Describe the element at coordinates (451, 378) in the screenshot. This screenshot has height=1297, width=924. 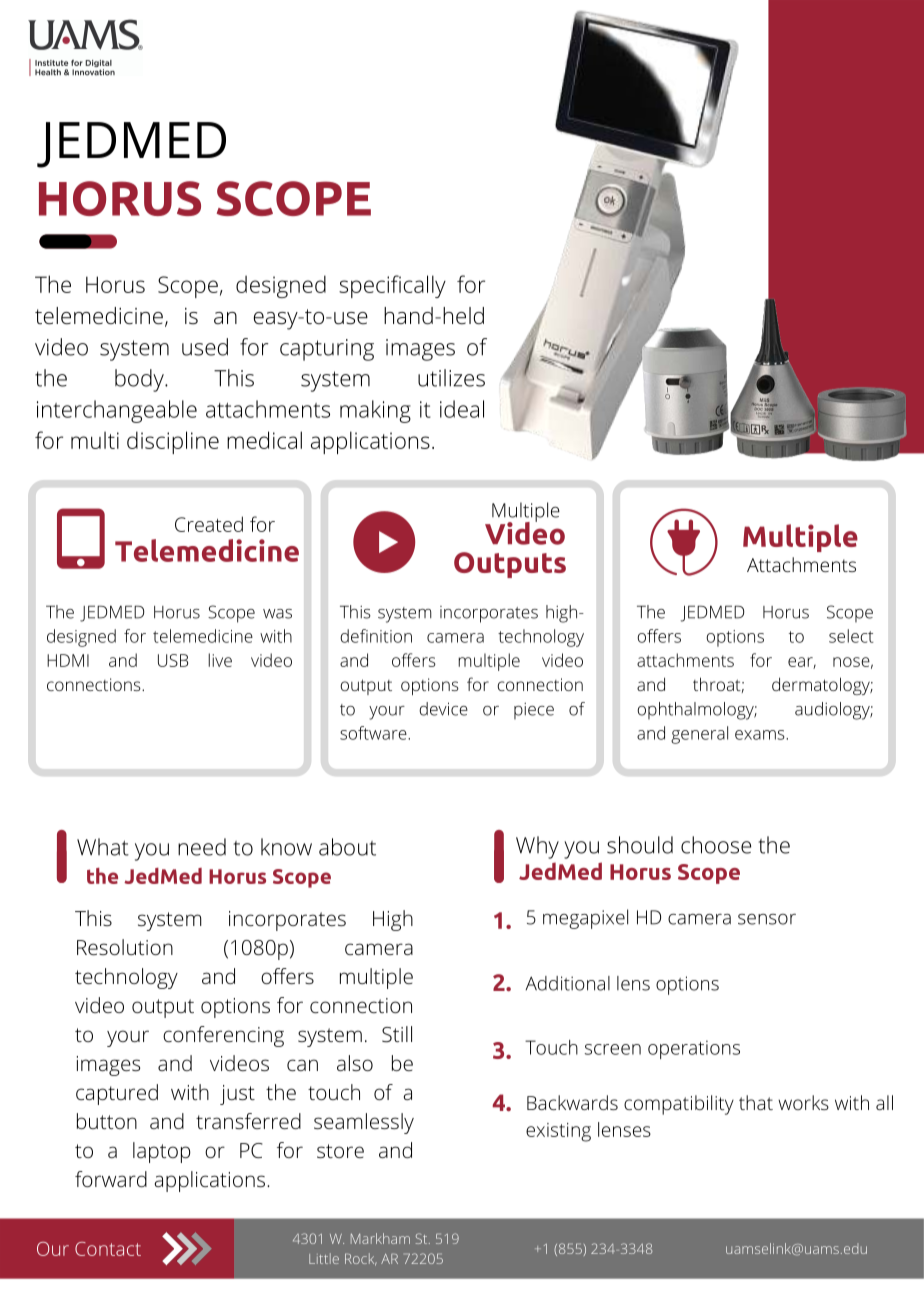
I see `utilizes` at that location.
